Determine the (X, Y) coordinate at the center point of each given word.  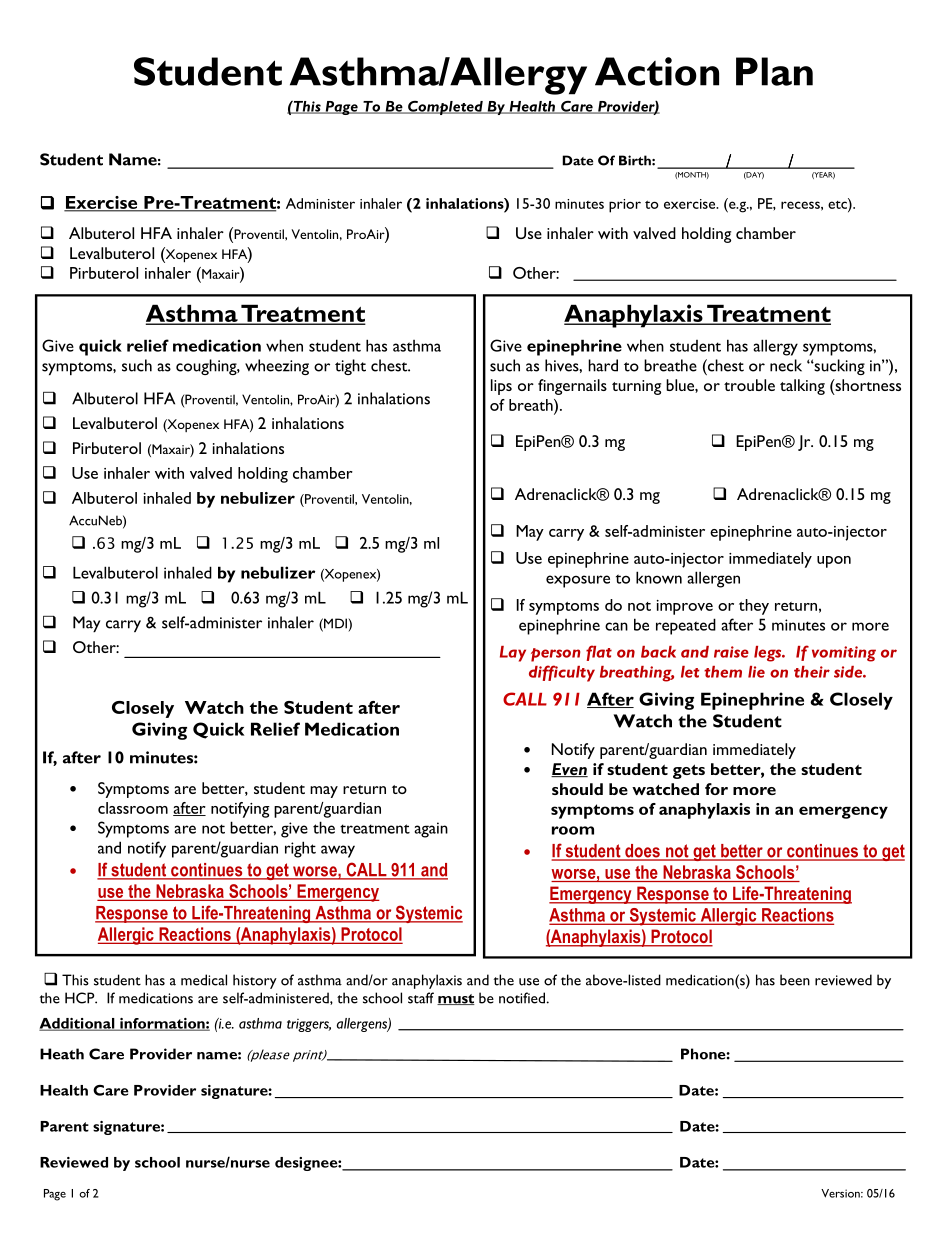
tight (350, 367)
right (300, 849)
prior (625, 206)
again (431, 830)
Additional (78, 1024)
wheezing (277, 367)
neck (786, 365)
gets (689, 771)
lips (501, 387)
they (754, 607)
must (456, 999)
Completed (445, 108)
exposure (578, 581)
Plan (774, 71)
